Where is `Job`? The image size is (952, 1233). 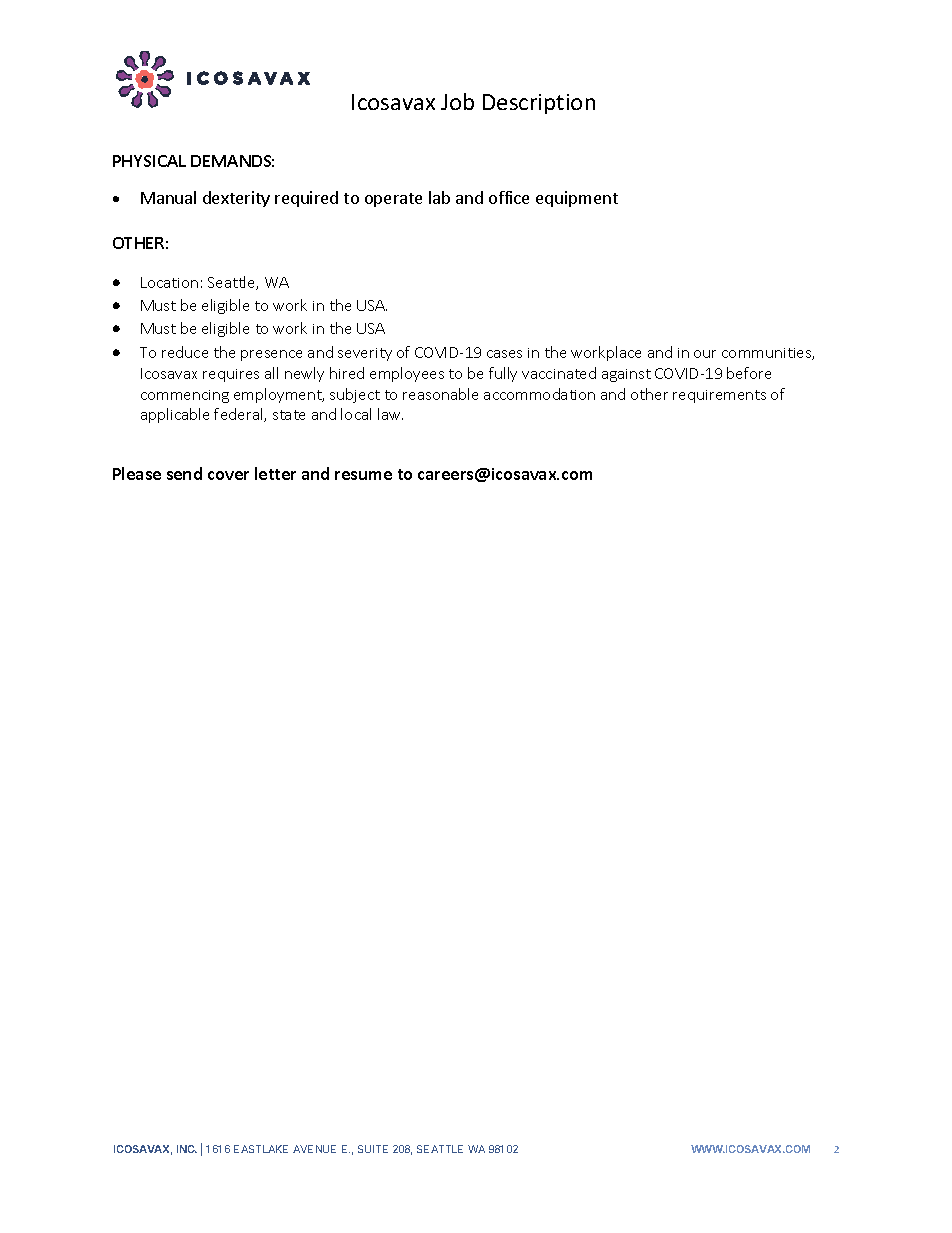 Job is located at coordinates (457, 101).
